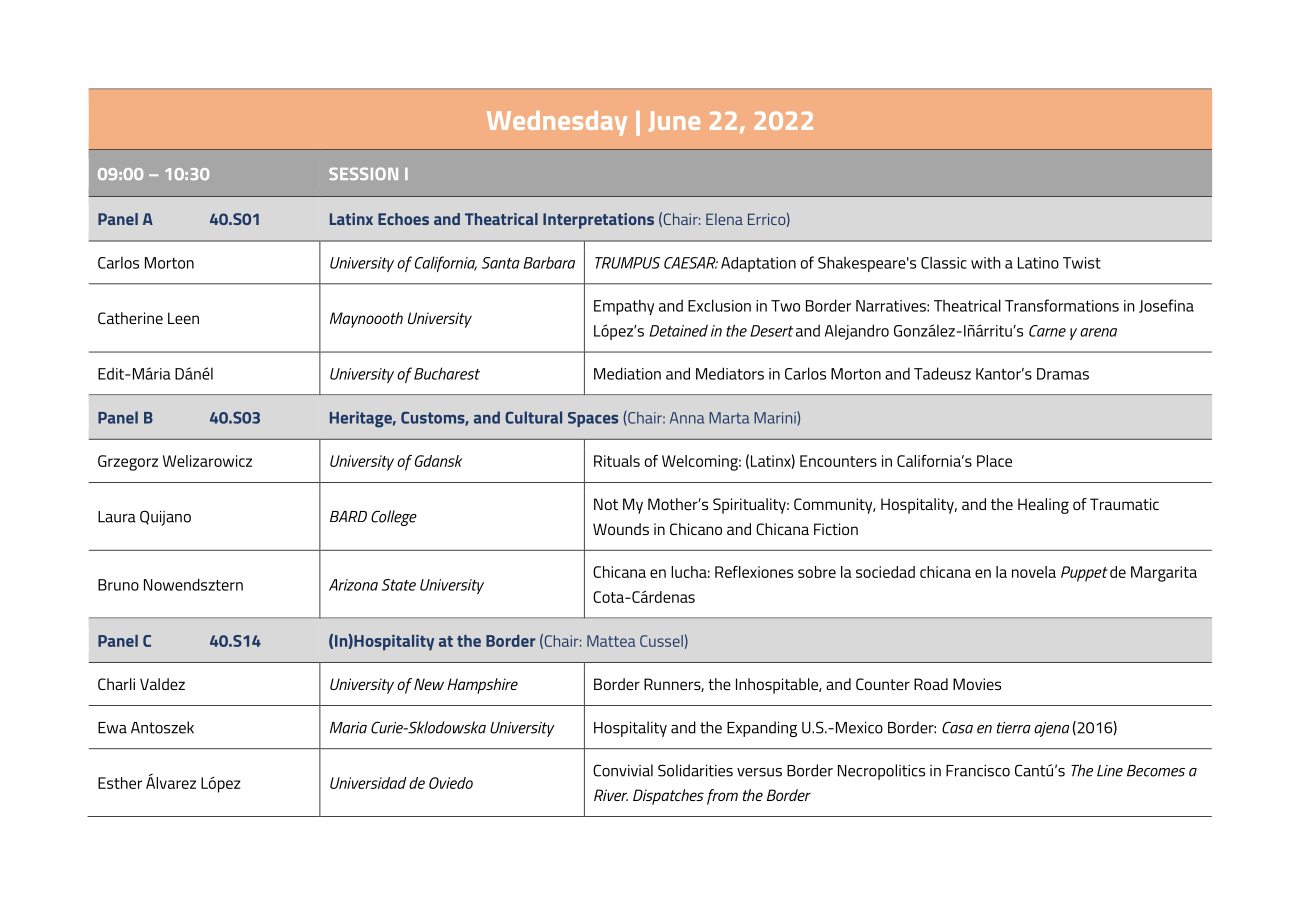 This document has height=924, width=1308. Describe the element at coordinates (627, 373) in the document. I see `Mediation` at that location.
